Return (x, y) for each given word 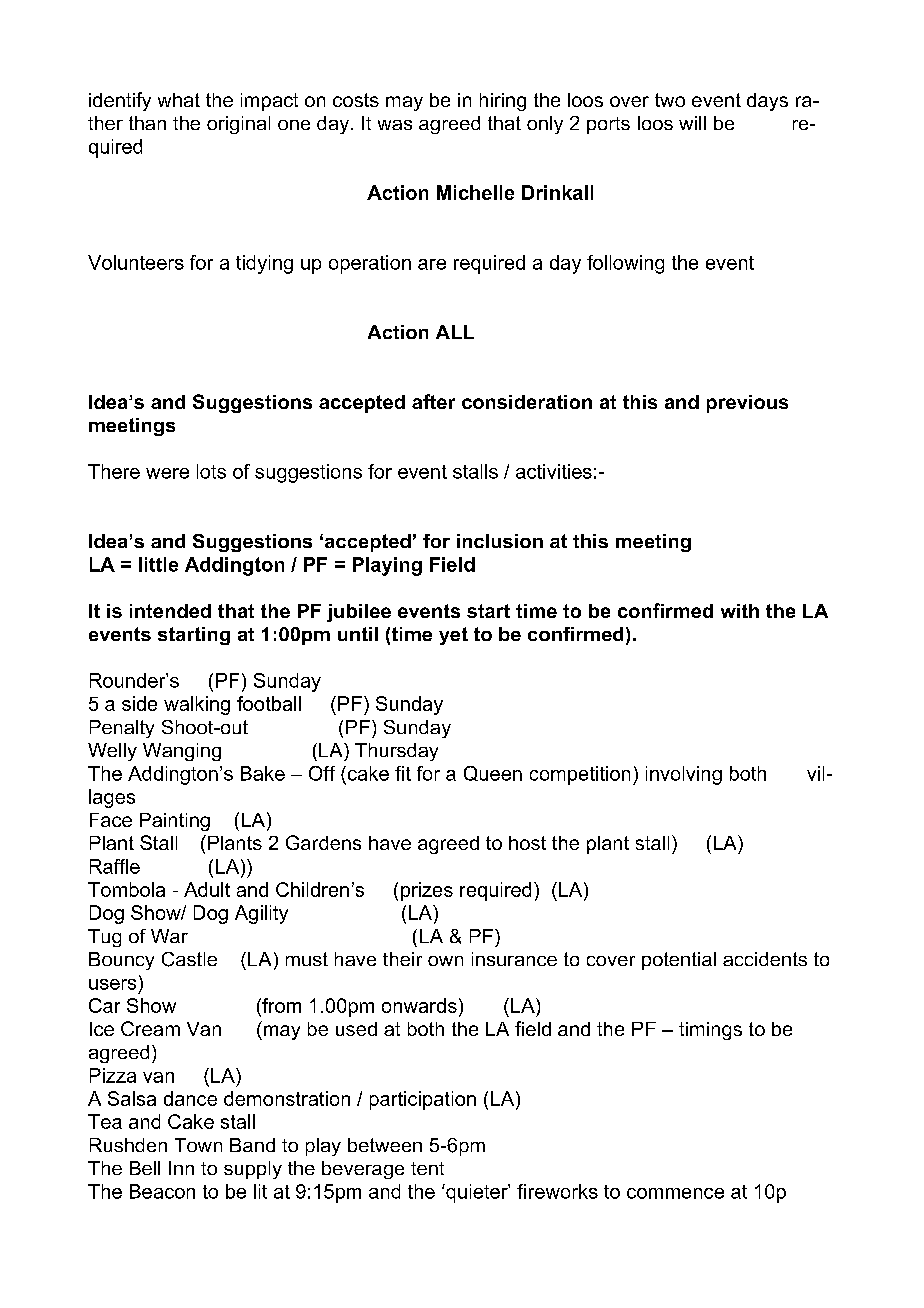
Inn (181, 1168)
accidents (765, 959)
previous (747, 404)
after (433, 401)
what (179, 100)
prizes (427, 891)
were (167, 473)
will (692, 123)
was (395, 125)
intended (170, 611)
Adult (207, 889)
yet (453, 636)
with (740, 611)
